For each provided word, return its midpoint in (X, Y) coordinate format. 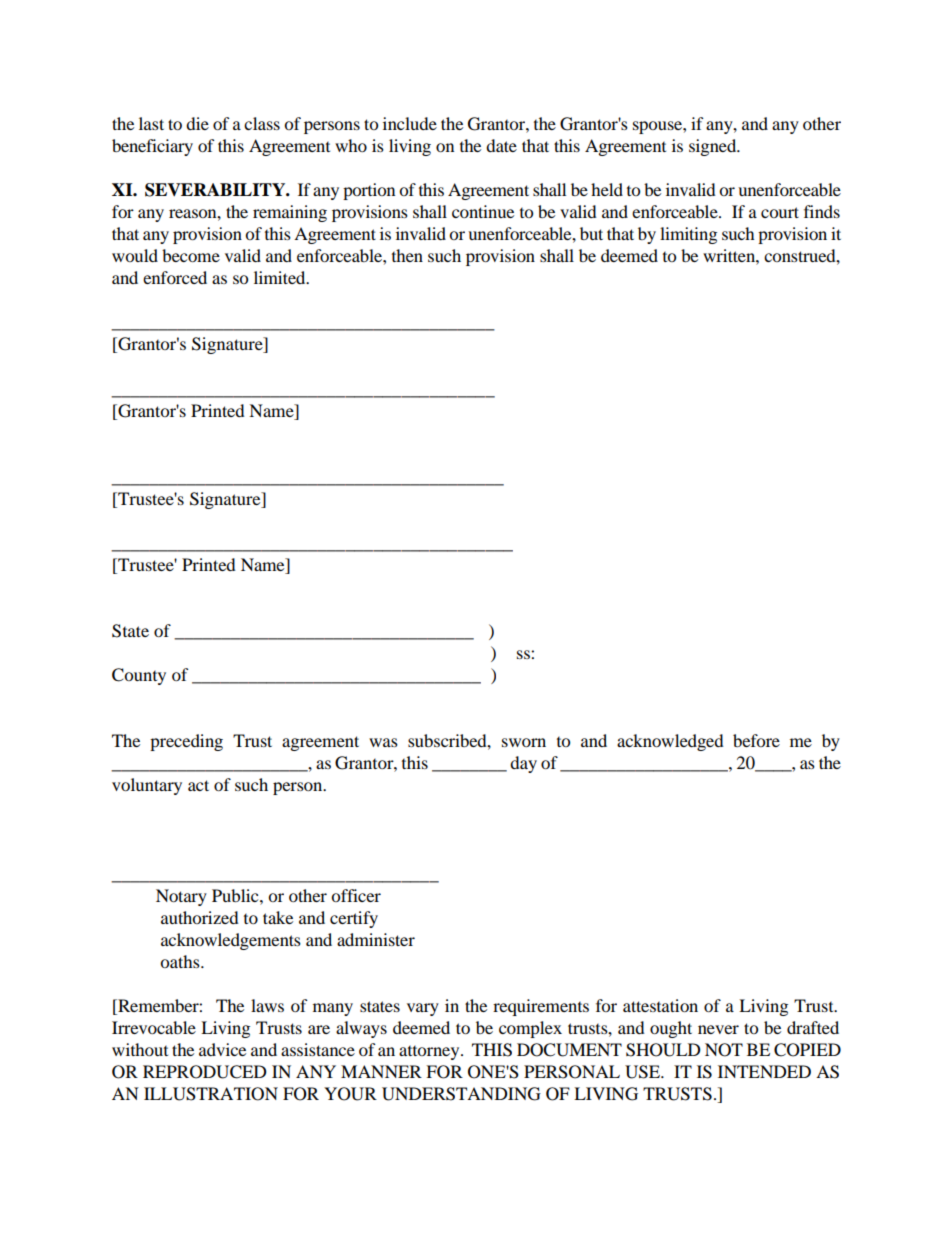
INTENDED (764, 1071)
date (501, 145)
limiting (688, 235)
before (756, 740)
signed (714, 147)
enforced (175, 277)
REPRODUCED (205, 1072)
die (197, 123)
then (407, 255)
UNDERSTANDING (461, 1094)
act (198, 785)
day (523, 764)
